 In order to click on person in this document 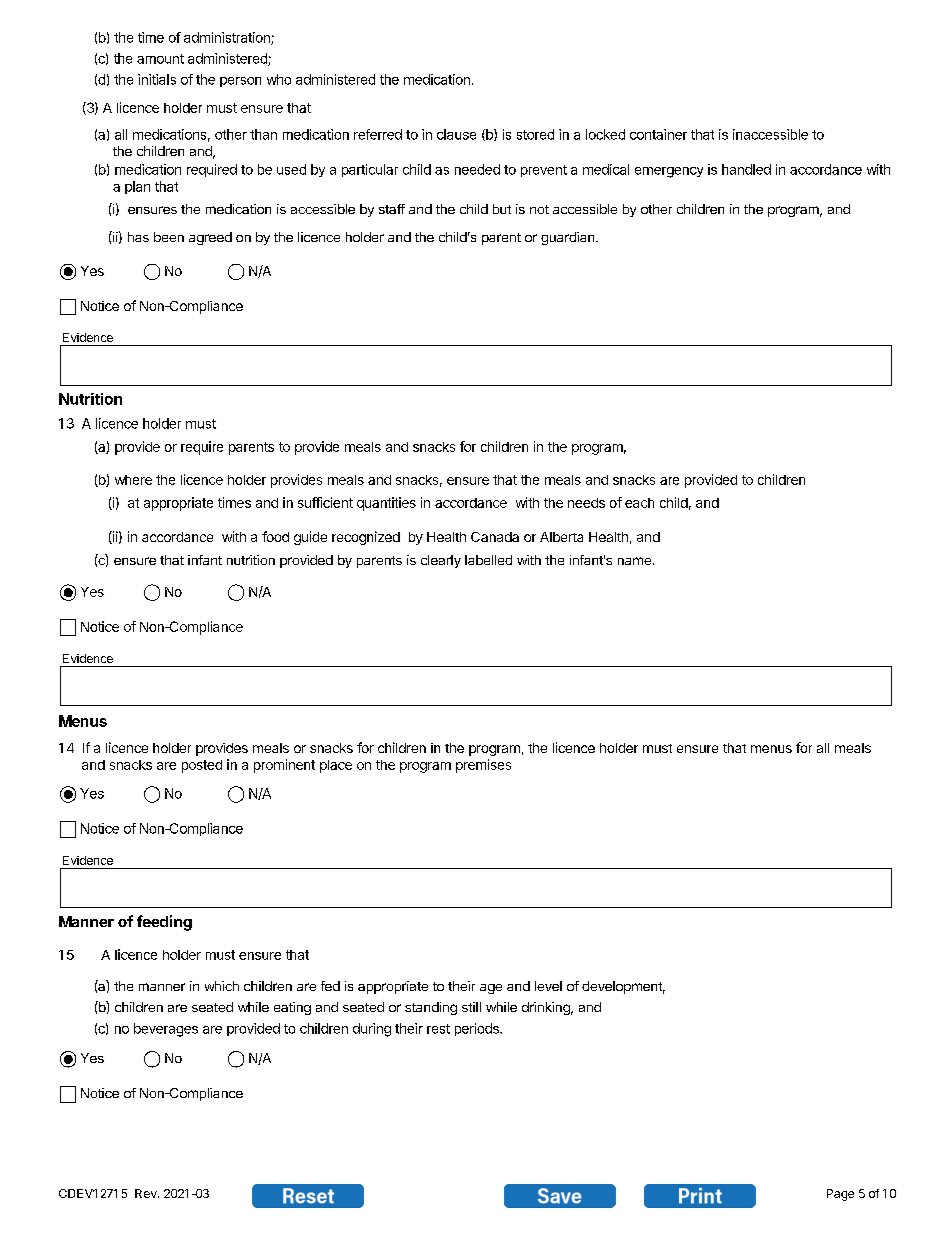, I will do `click(240, 82)`.
